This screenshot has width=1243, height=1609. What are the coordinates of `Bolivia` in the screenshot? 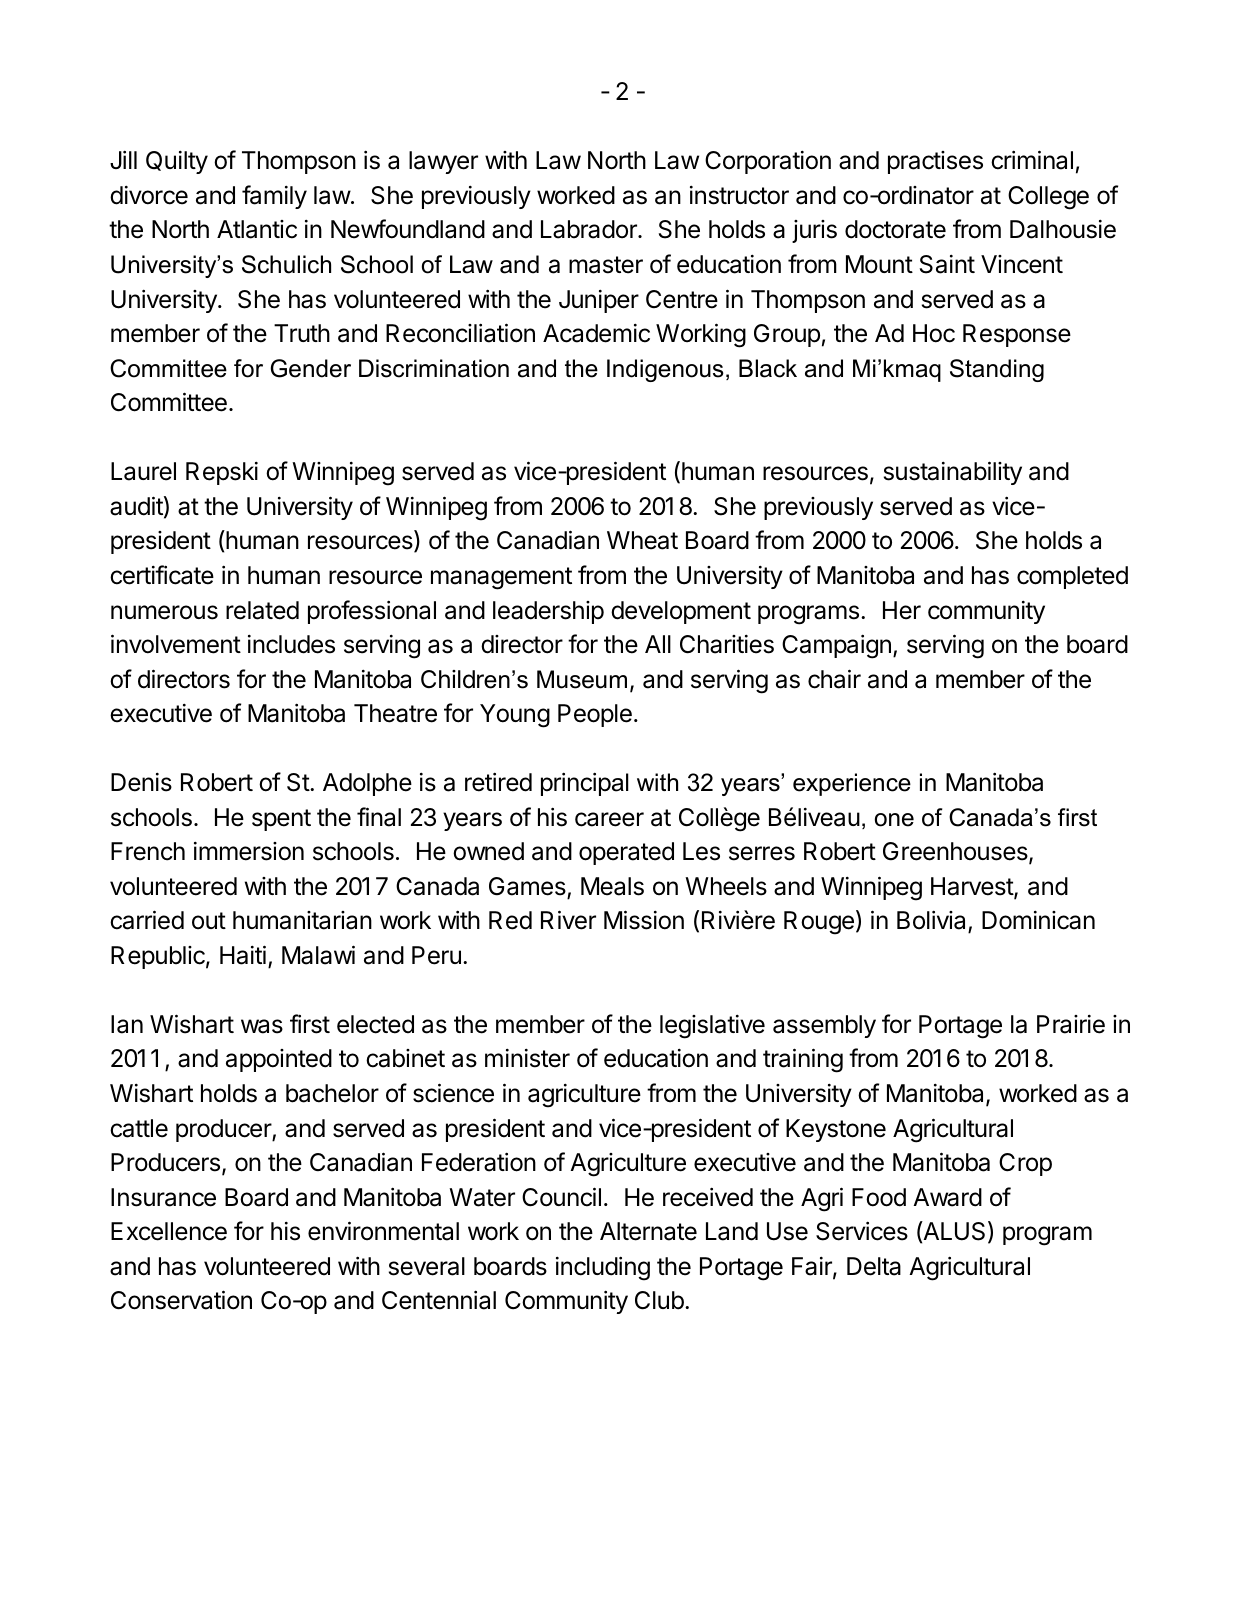 It's located at (933, 921).
